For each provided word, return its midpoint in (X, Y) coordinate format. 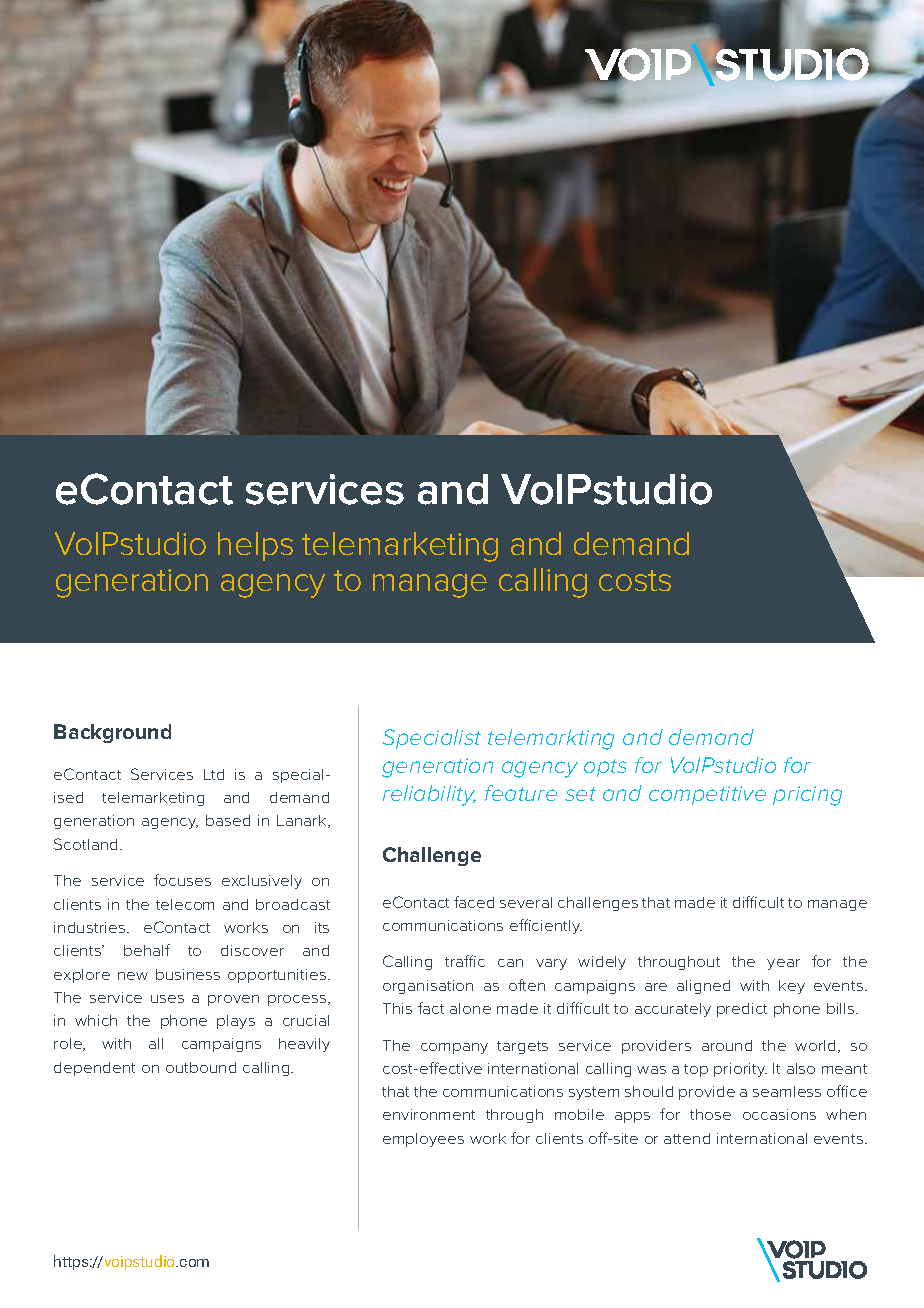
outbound (201, 1067)
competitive (707, 795)
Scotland (85, 844)
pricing (807, 796)
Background (112, 733)
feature (521, 793)
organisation (428, 987)
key (792, 987)
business (188, 974)
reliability (429, 795)
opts (605, 768)
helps (255, 546)
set (580, 794)
